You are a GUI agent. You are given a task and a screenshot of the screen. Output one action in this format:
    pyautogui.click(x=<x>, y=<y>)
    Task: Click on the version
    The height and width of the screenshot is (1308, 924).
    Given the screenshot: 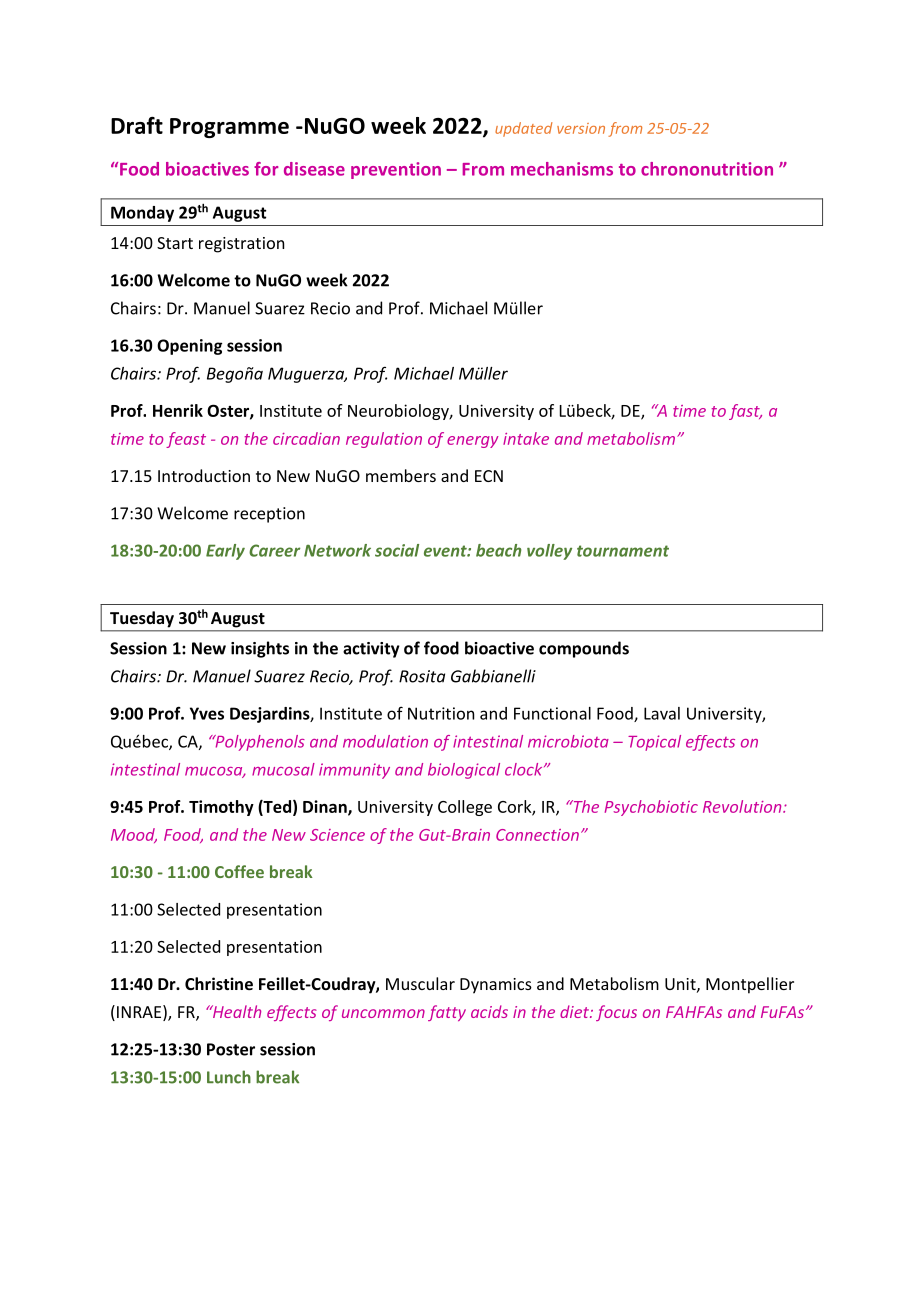 What is the action you would take?
    pyautogui.click(x=581, y=128)
